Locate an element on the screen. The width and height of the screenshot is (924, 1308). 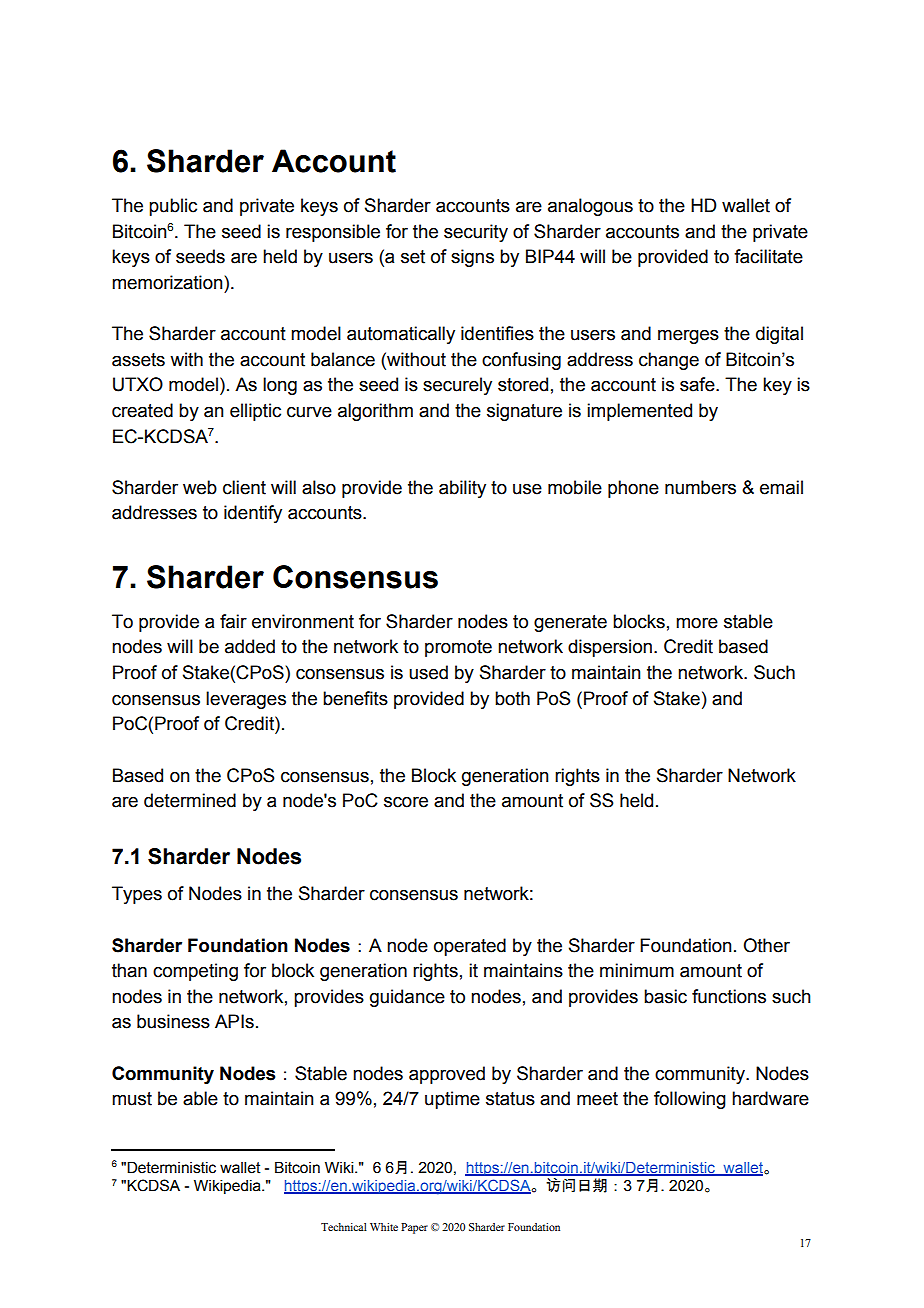
leverages is located at coordinates (246, 700).
